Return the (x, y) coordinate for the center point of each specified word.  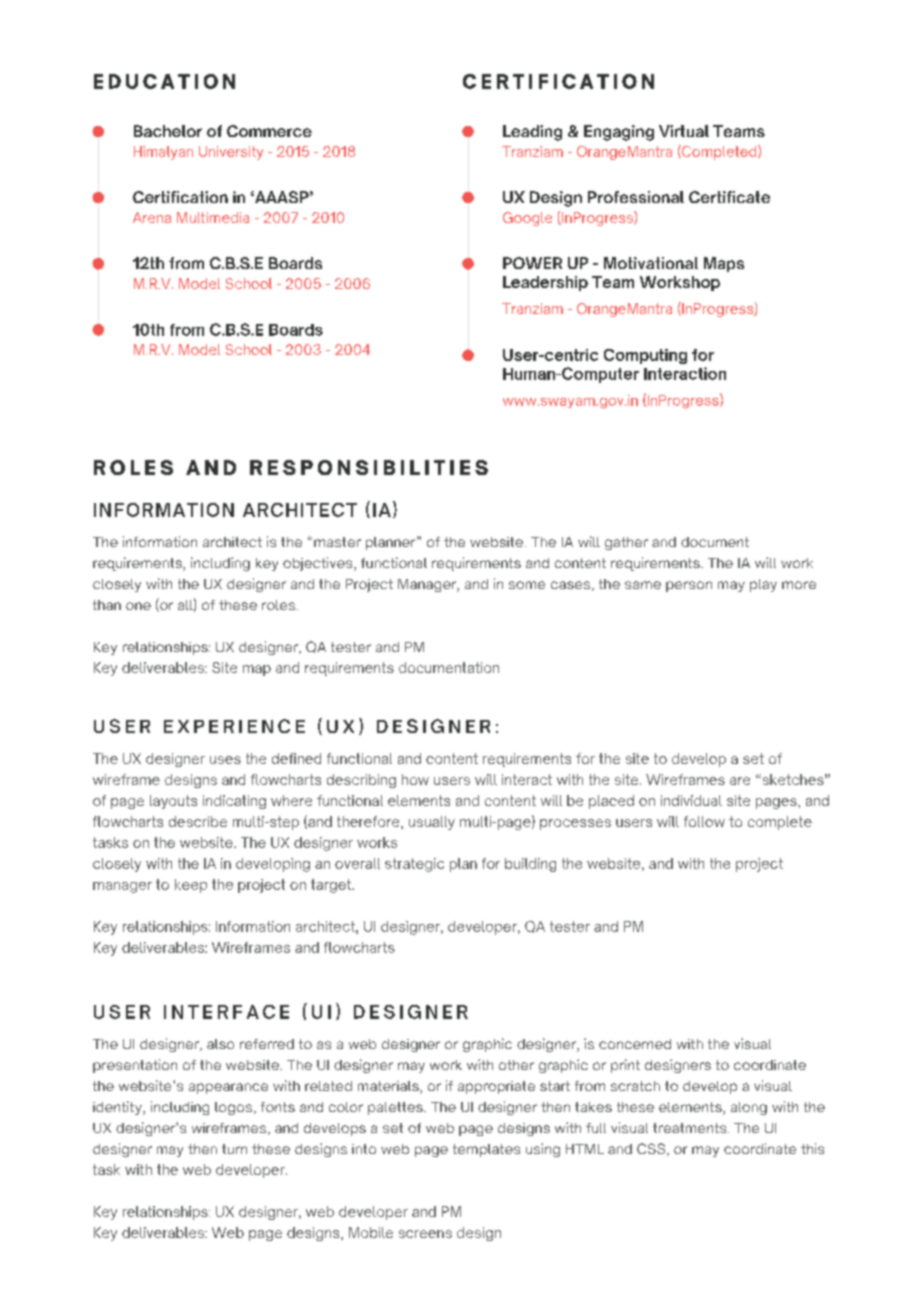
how (415, 779)
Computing (645, 356)
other (516, 1065)
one (138, 606)
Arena (152, 217)
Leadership (545, 283)
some (527, 585)
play (763, 585)
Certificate (729, 197)
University (231, 153)
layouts (173, 802)
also (220, 1044)
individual (691, 800)
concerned (635, 1044)
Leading (532, 133)
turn (234, 1149)
